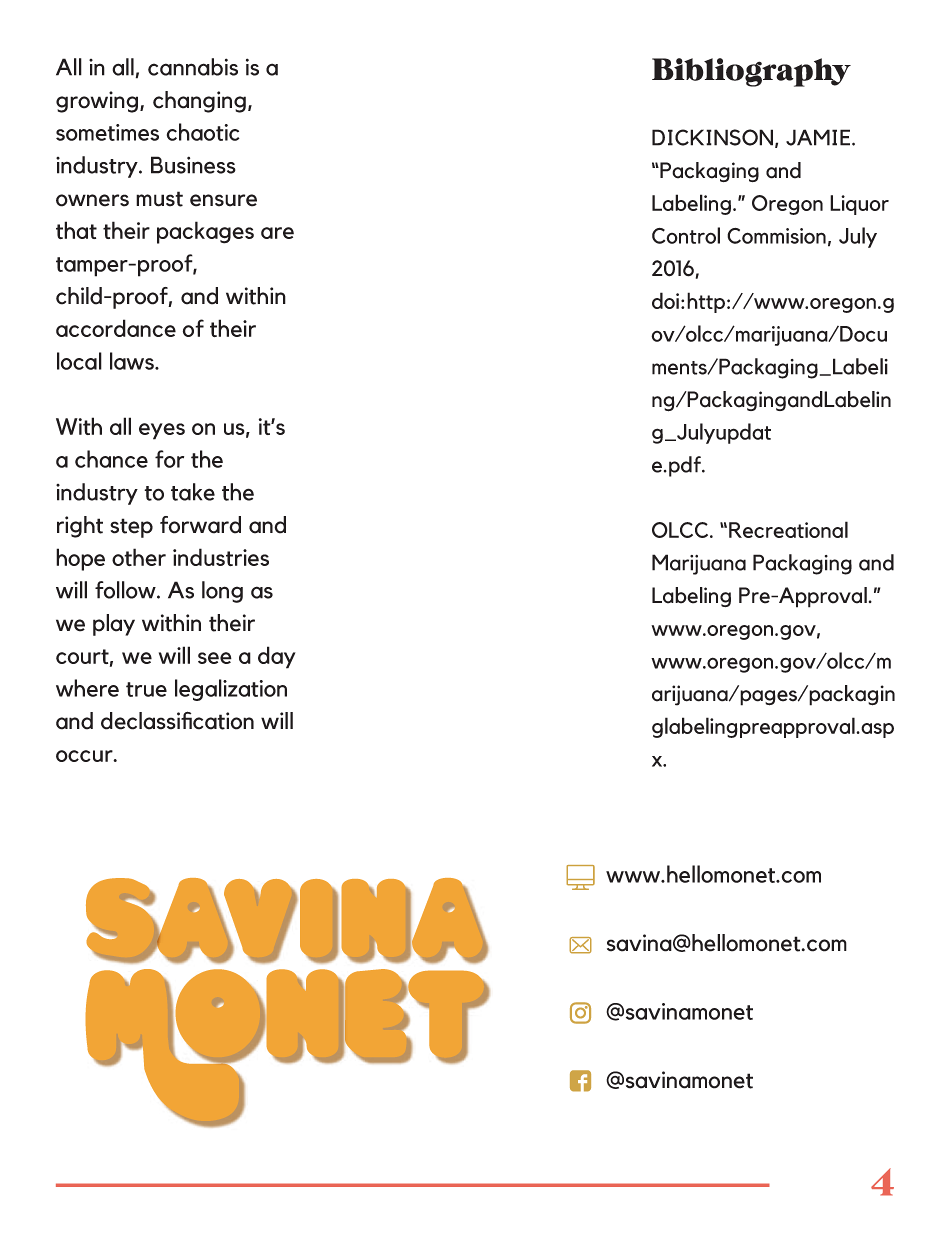 The width and height of the screenshot is (952, 1233). Describe the element at coordinates (712, 137) in the screenshot. I see `DICKINSON` at that location.
